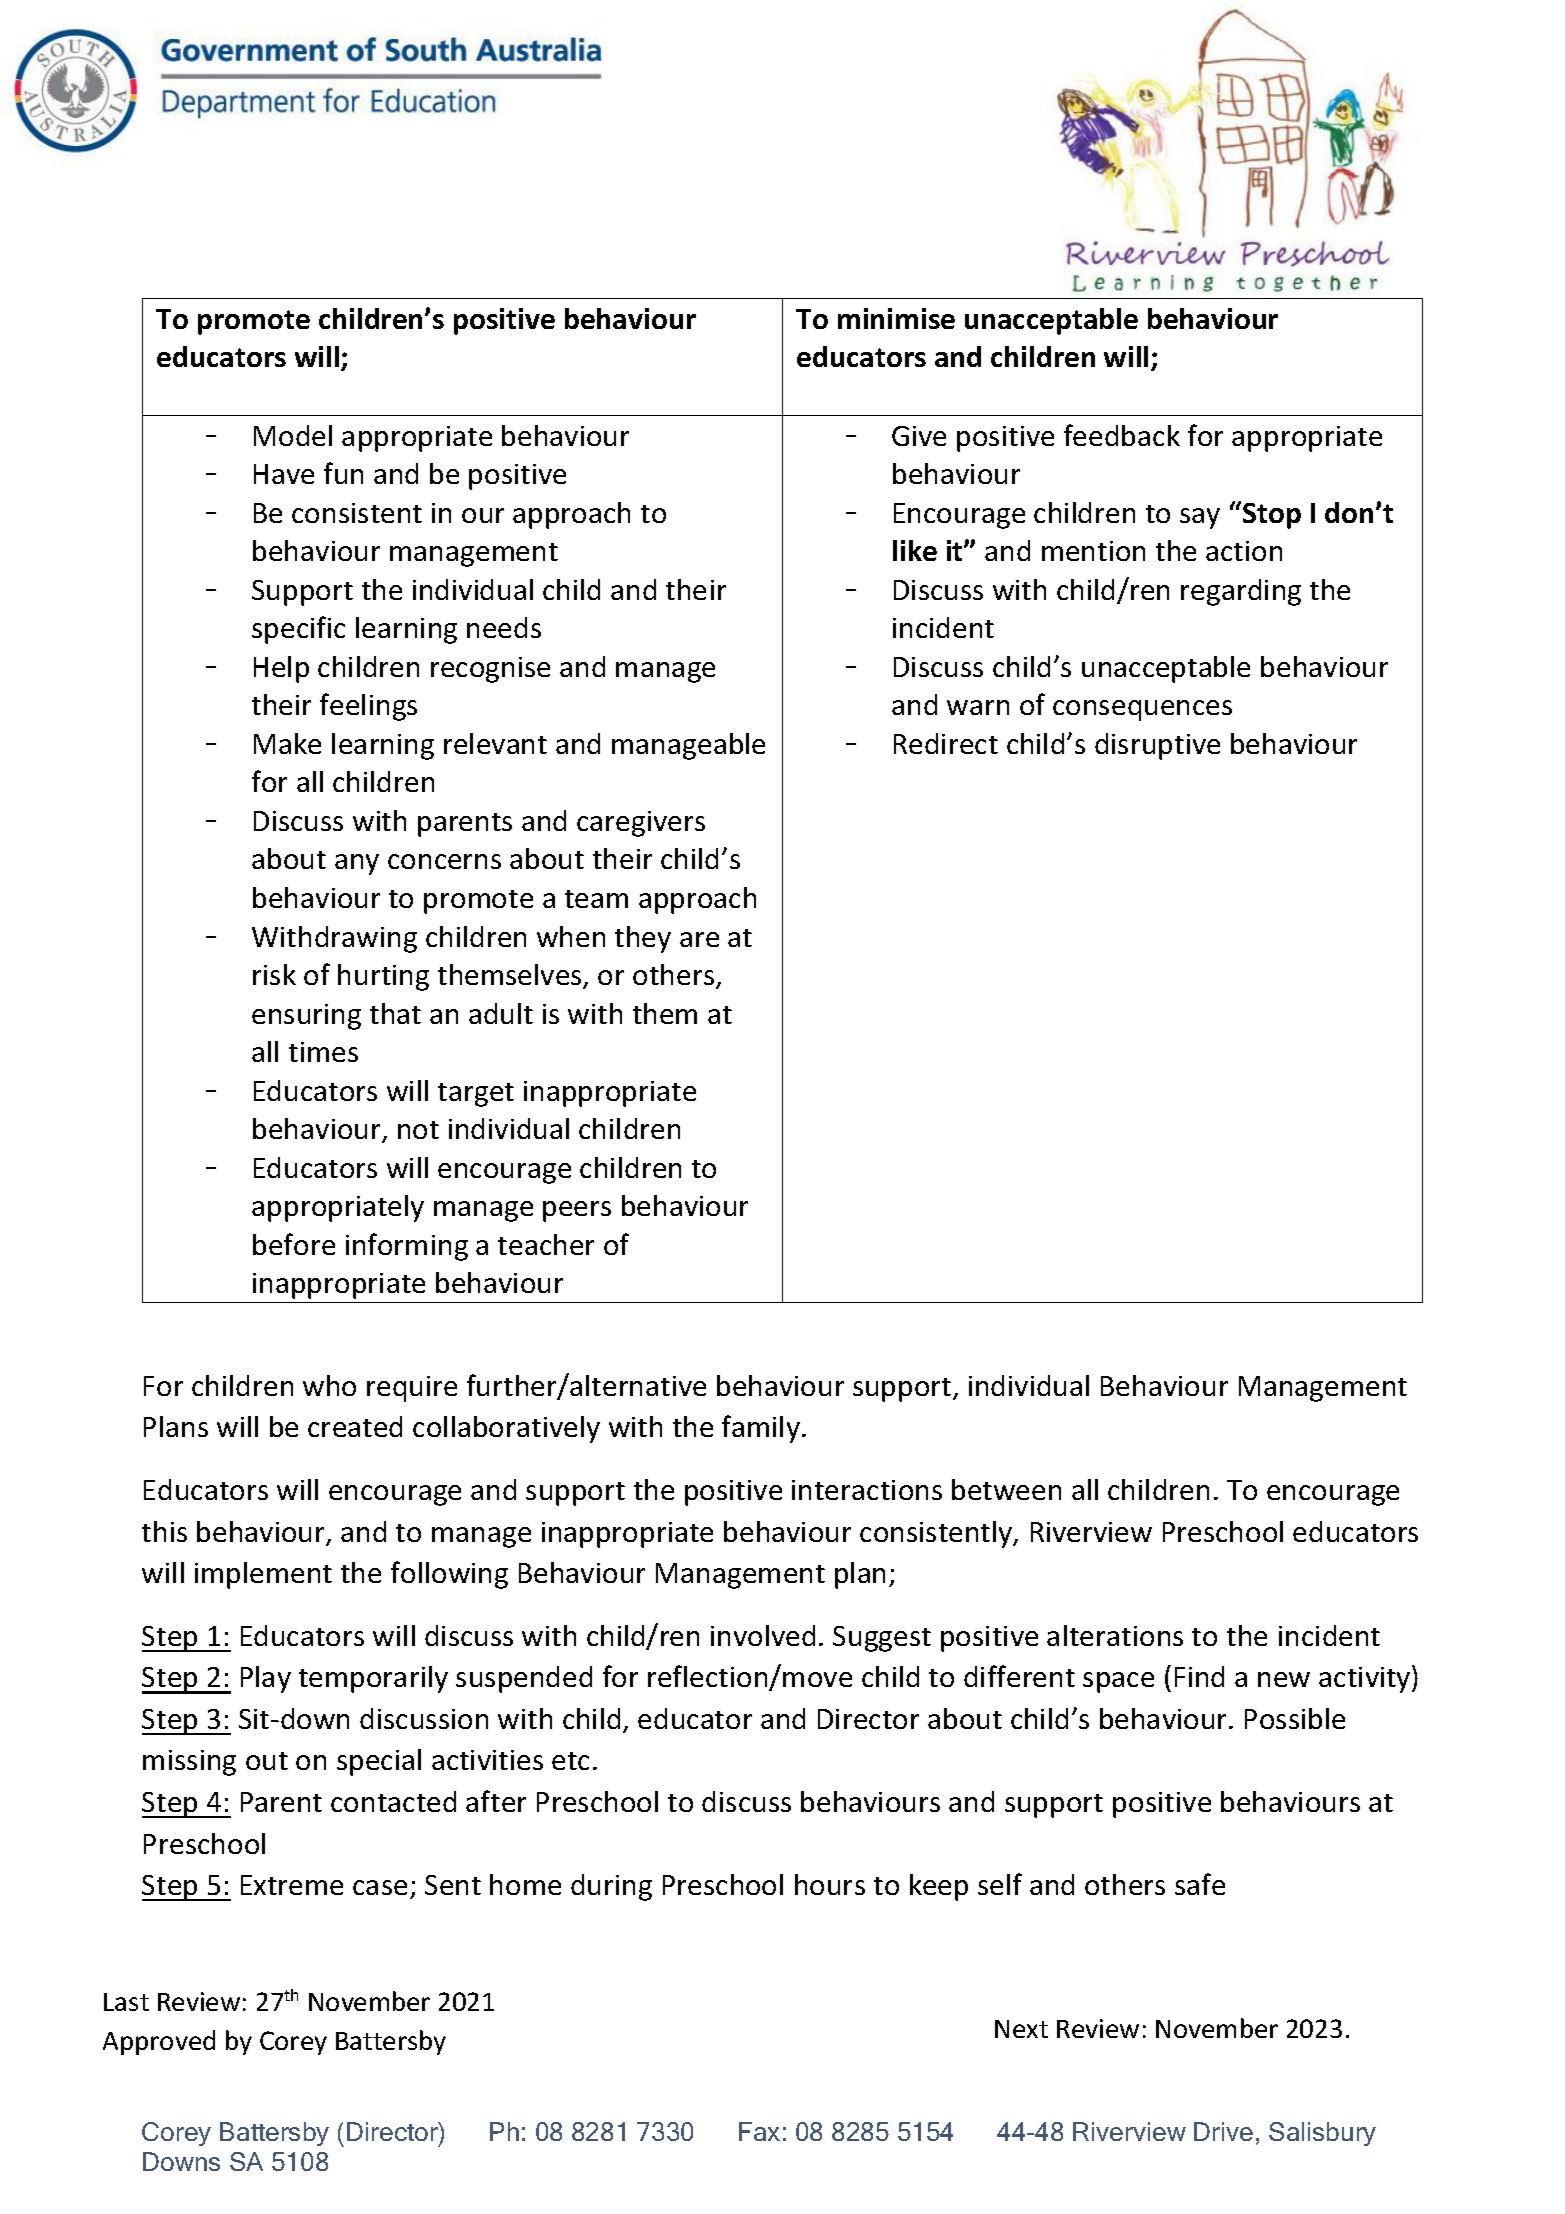 The image size is (1565, 2214). I want to click on before, so click(294, 1244).
